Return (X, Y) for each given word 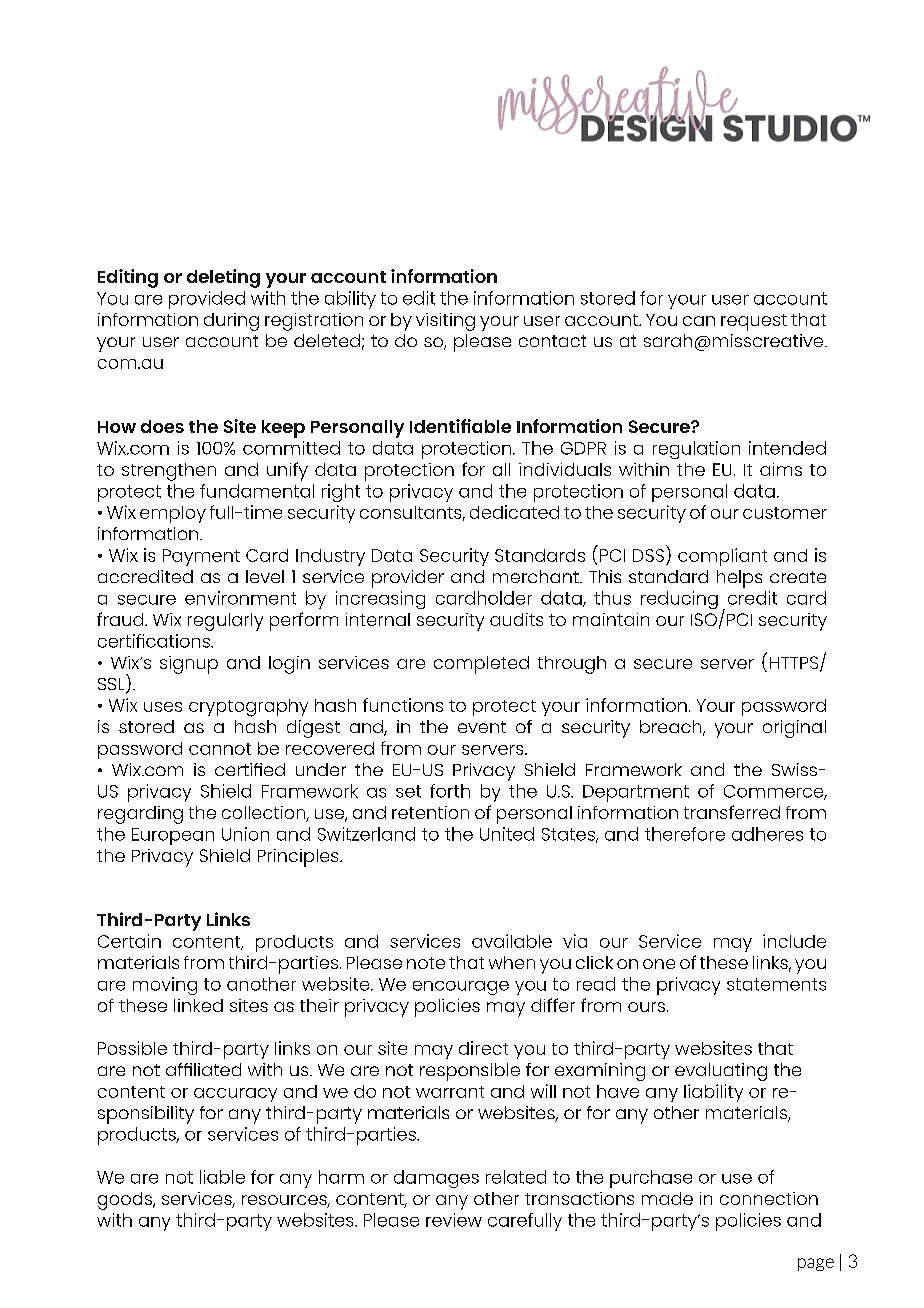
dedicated (514, 512)
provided (207, 300)
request (754, 322)
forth (450, 791)
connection (769, 1198)
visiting (445, 322)
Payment (201, 557)
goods (126, 1201)
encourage (461, 988)
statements (776, 984)
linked (198, 1005)
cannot (220, 749)
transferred (732, 812)
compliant (722, 557)
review (454, 1220)
